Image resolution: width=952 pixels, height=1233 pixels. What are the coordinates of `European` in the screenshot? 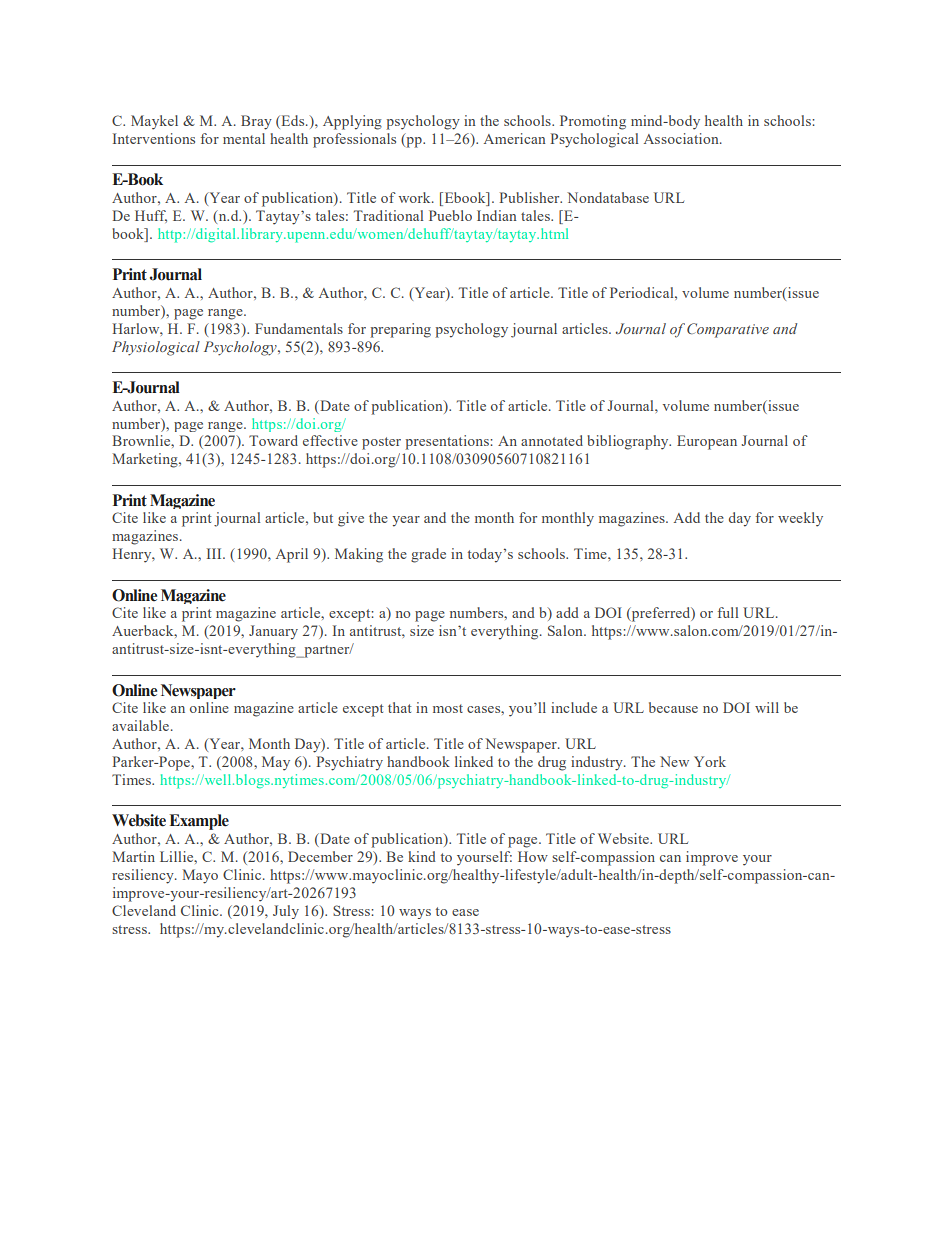 It's located at (707, 442).
